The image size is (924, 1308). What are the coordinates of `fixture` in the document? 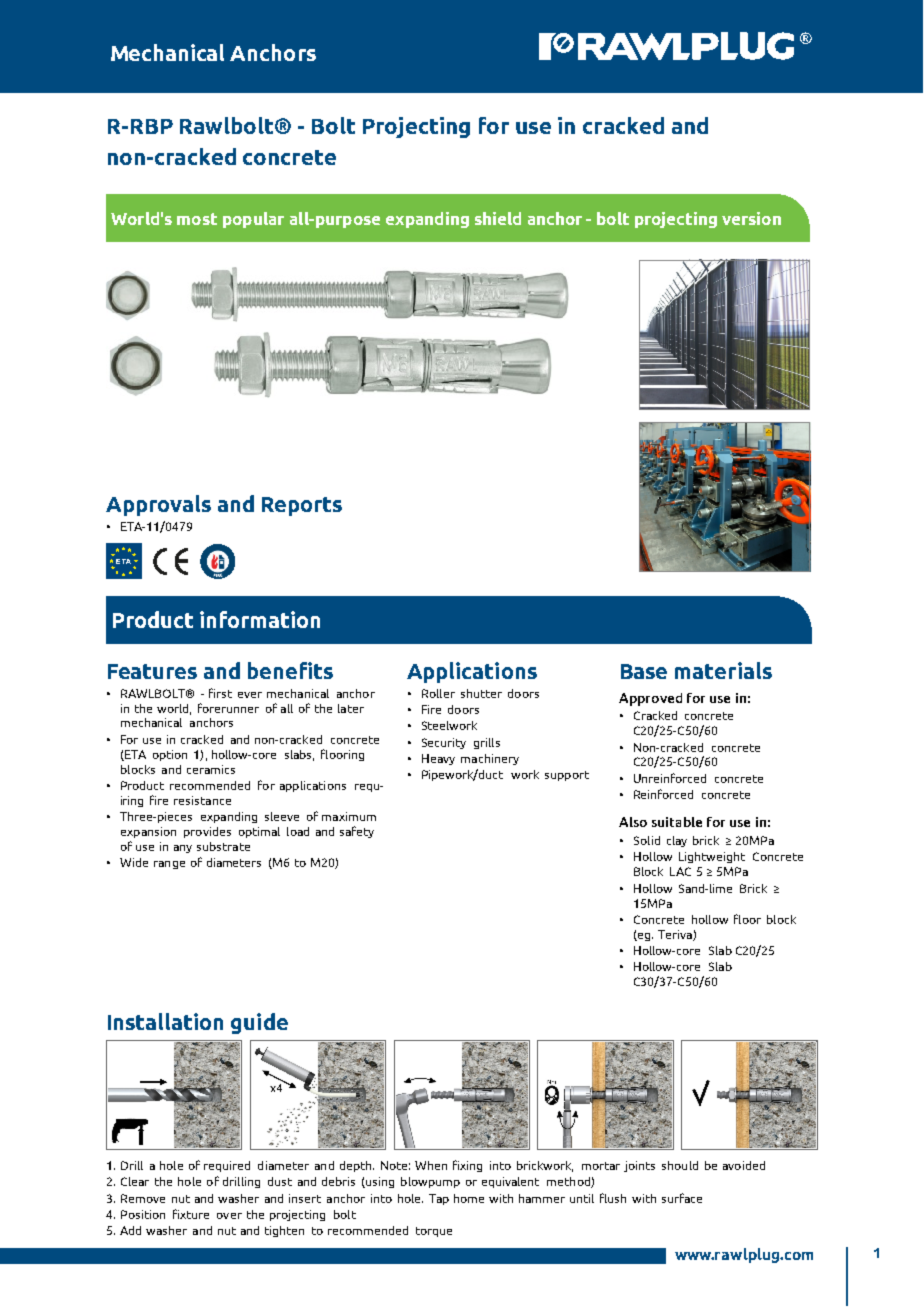 It's located at (191, 1214).
